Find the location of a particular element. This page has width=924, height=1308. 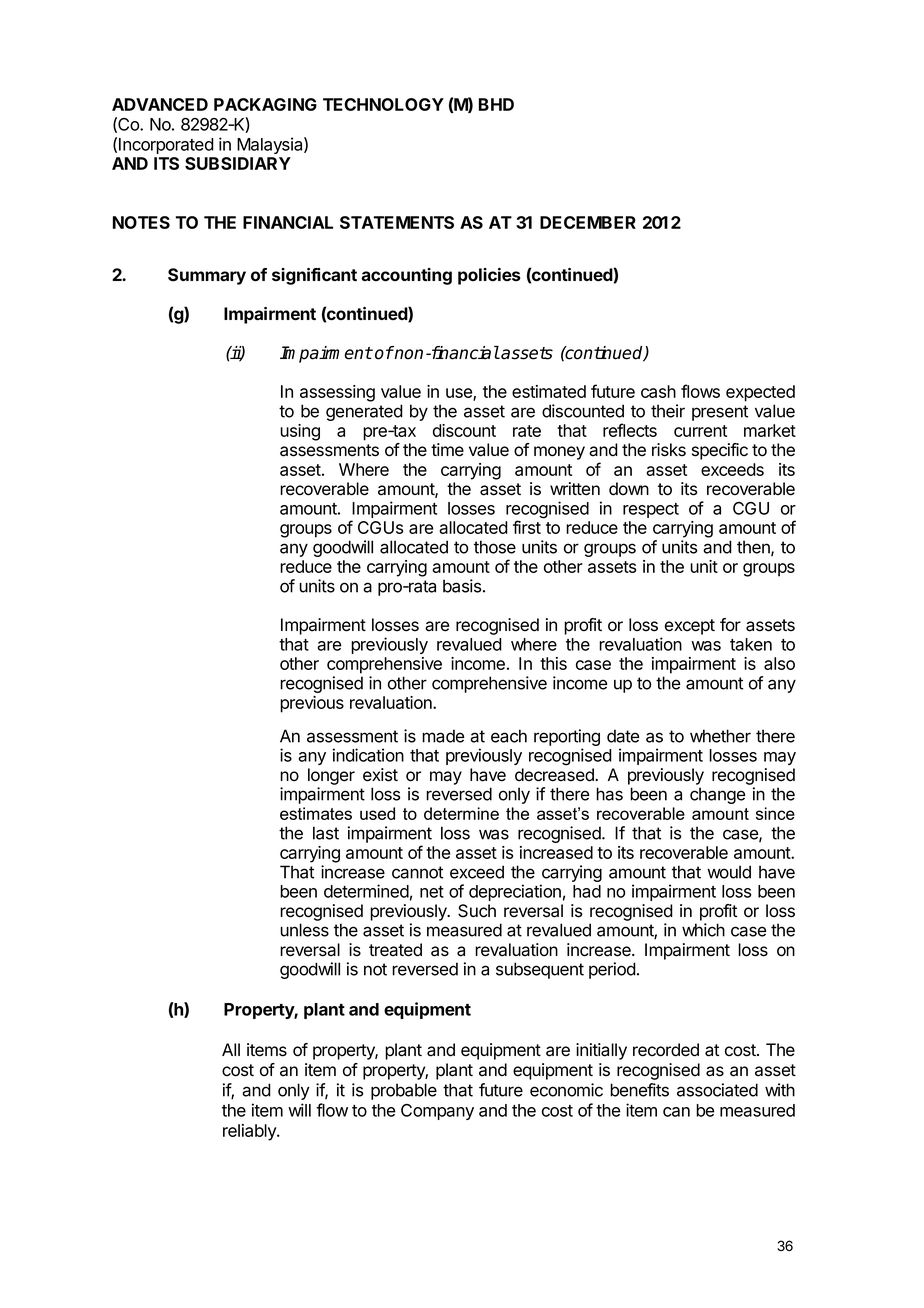

made is located at coordinates (443, 736).
